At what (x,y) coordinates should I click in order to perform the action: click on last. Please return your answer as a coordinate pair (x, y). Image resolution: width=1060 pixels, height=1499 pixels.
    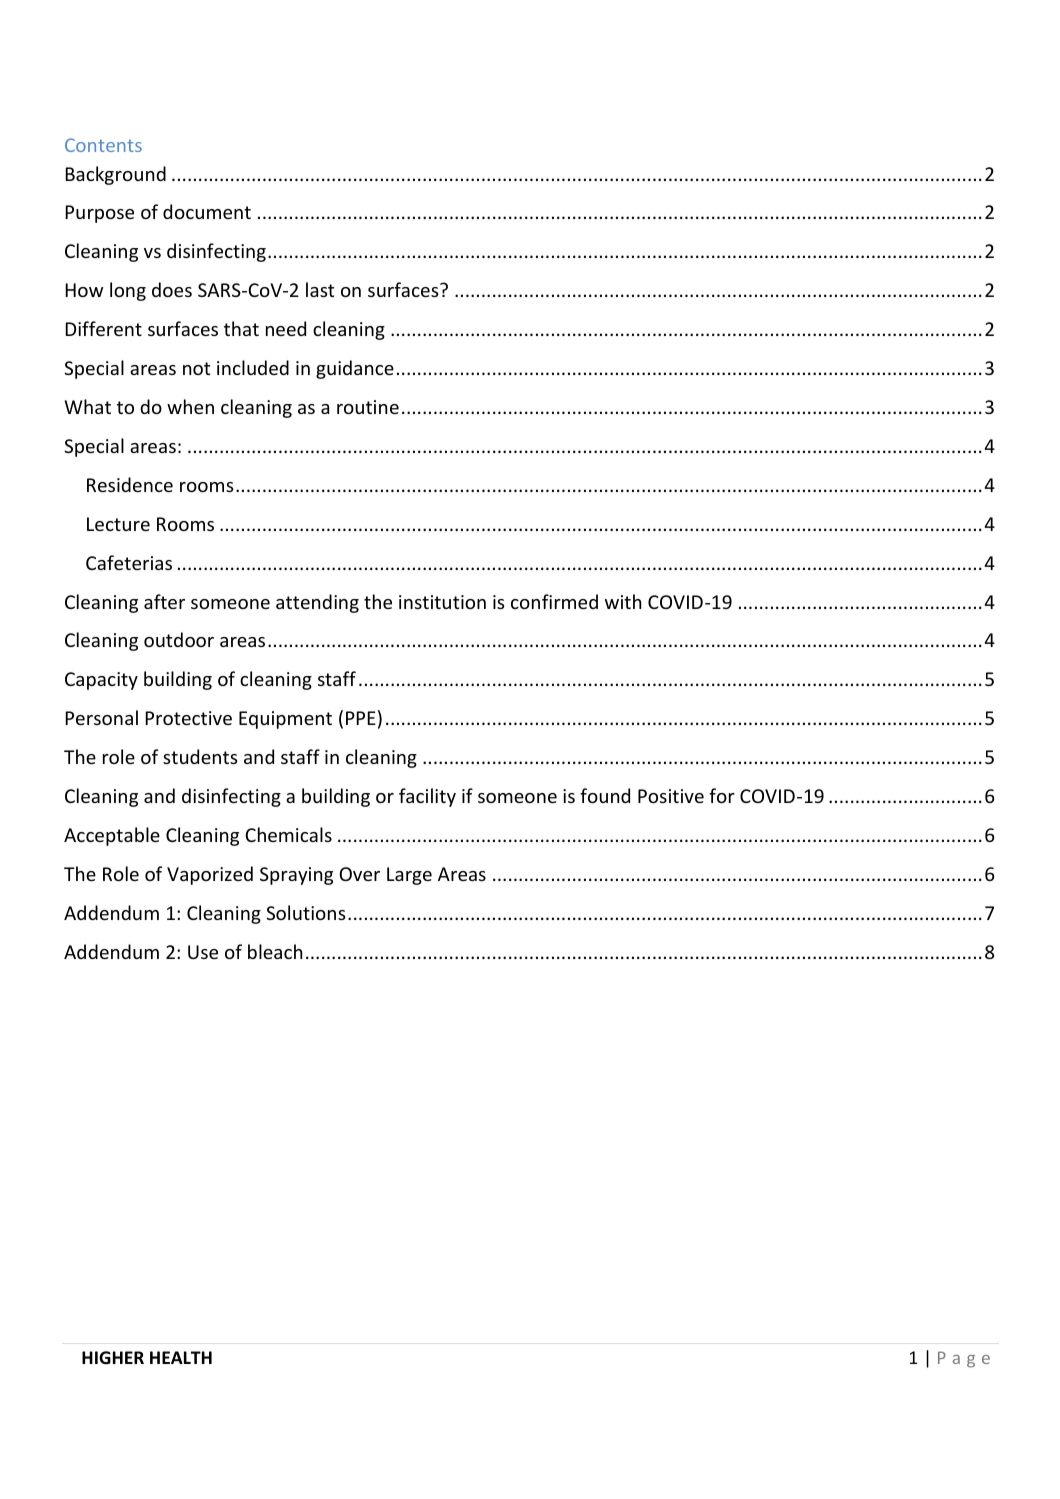
    Looking at the image, I should click on (320, 289).
